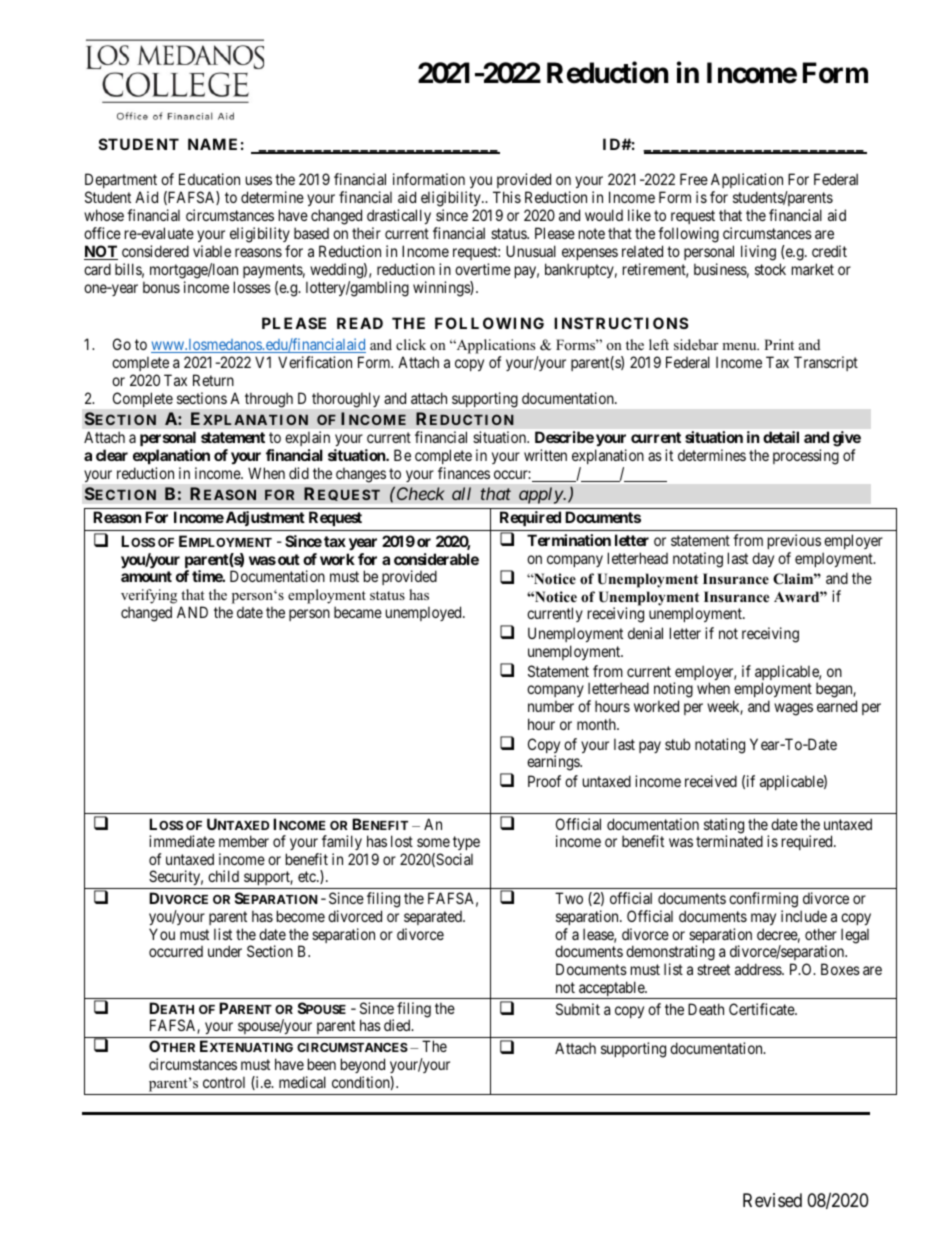 This screenshot has width=952, height=1233. I want to click on control, so click(224, 1082).
